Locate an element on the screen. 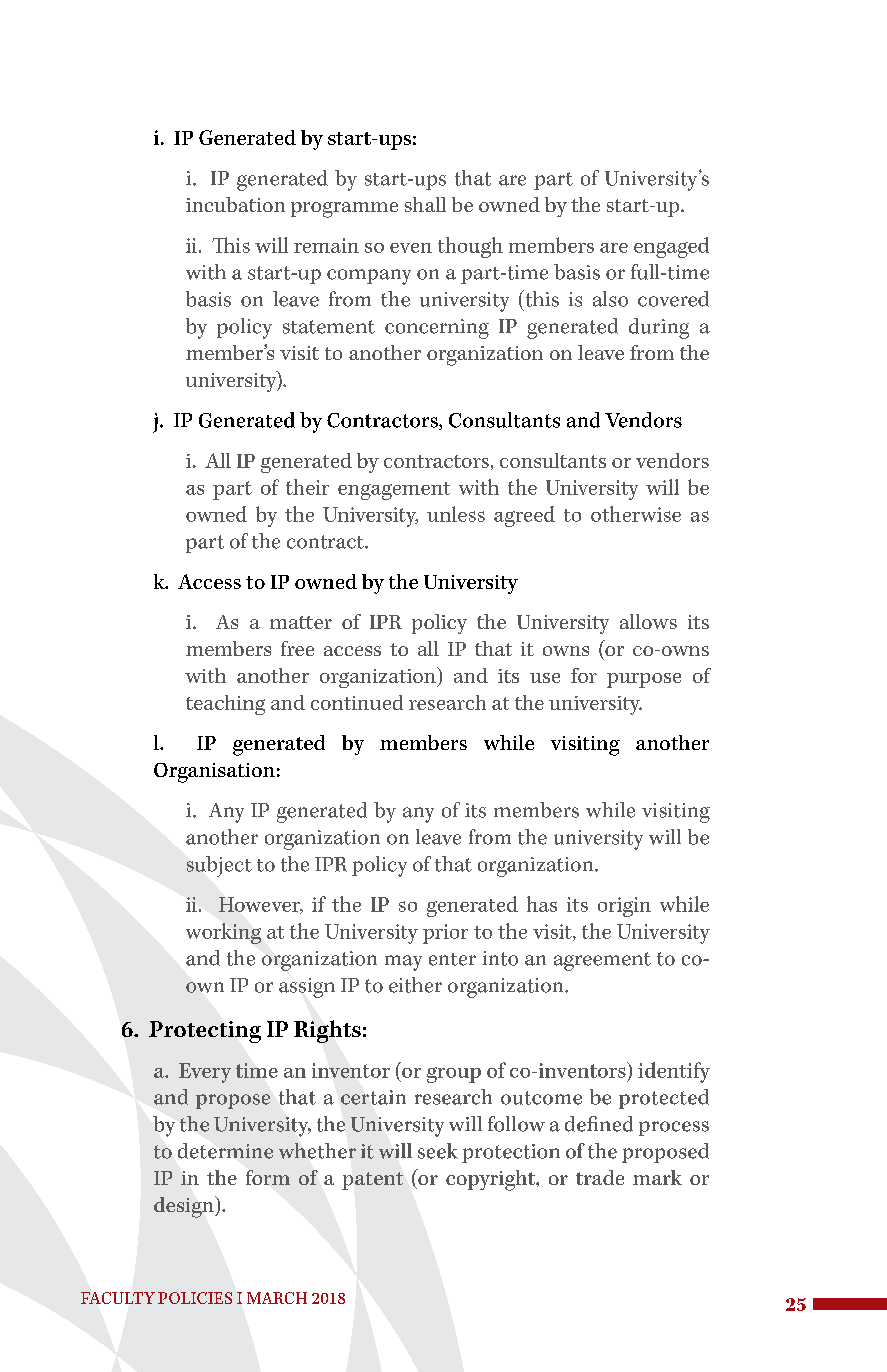 This screenshot has width=887, height=1372. also is located at coordinates (610, 299).
